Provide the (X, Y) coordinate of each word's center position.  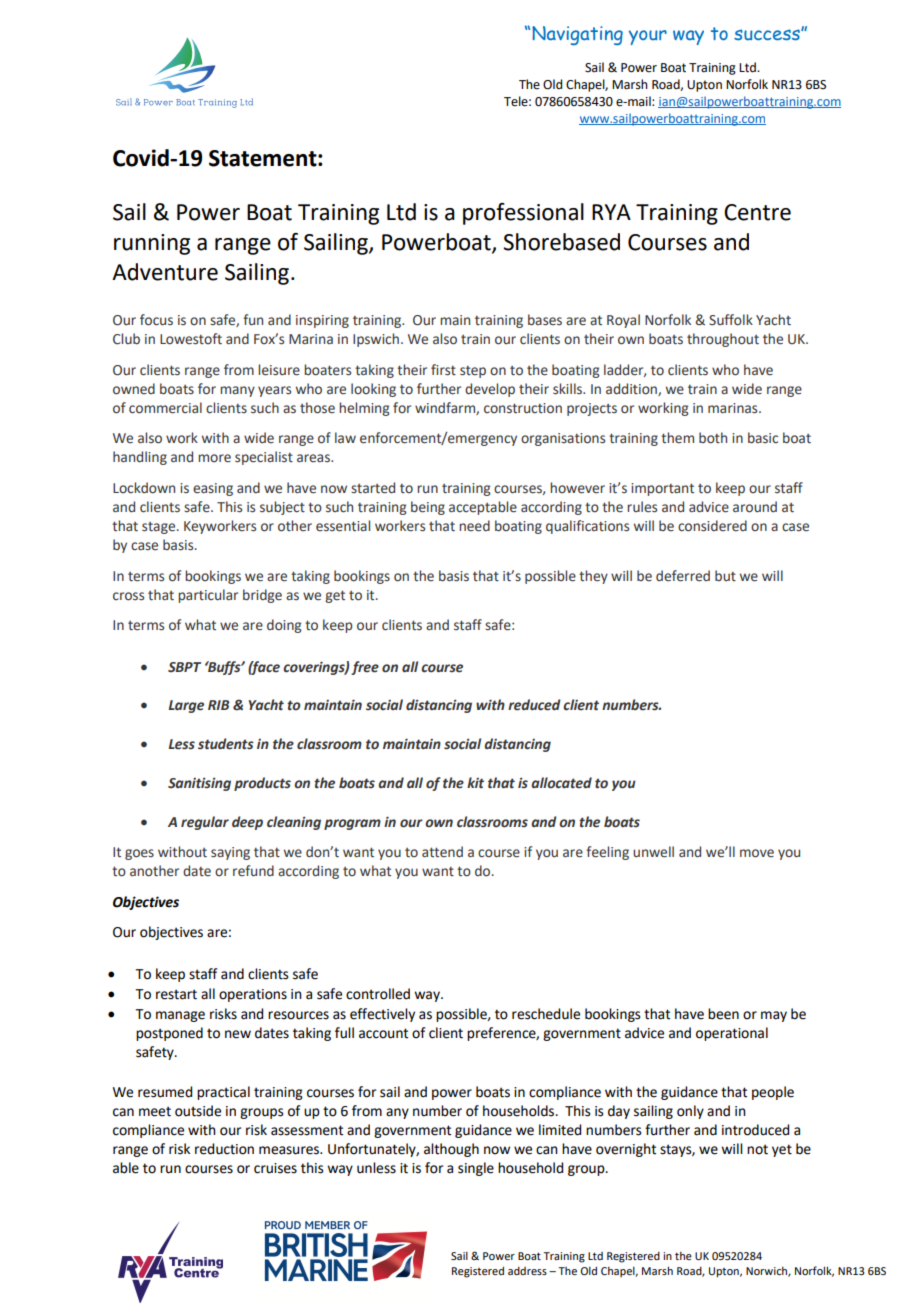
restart (176, 994)
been (723, 1014)
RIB (218, 705)
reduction (224, 1149)
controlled (378, 994)
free (365, 668)
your (648, 37)
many (237, 391)
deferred (683, 576)
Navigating (577, 35)
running (152, 244)
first (443, 370)
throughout (723, 340)
